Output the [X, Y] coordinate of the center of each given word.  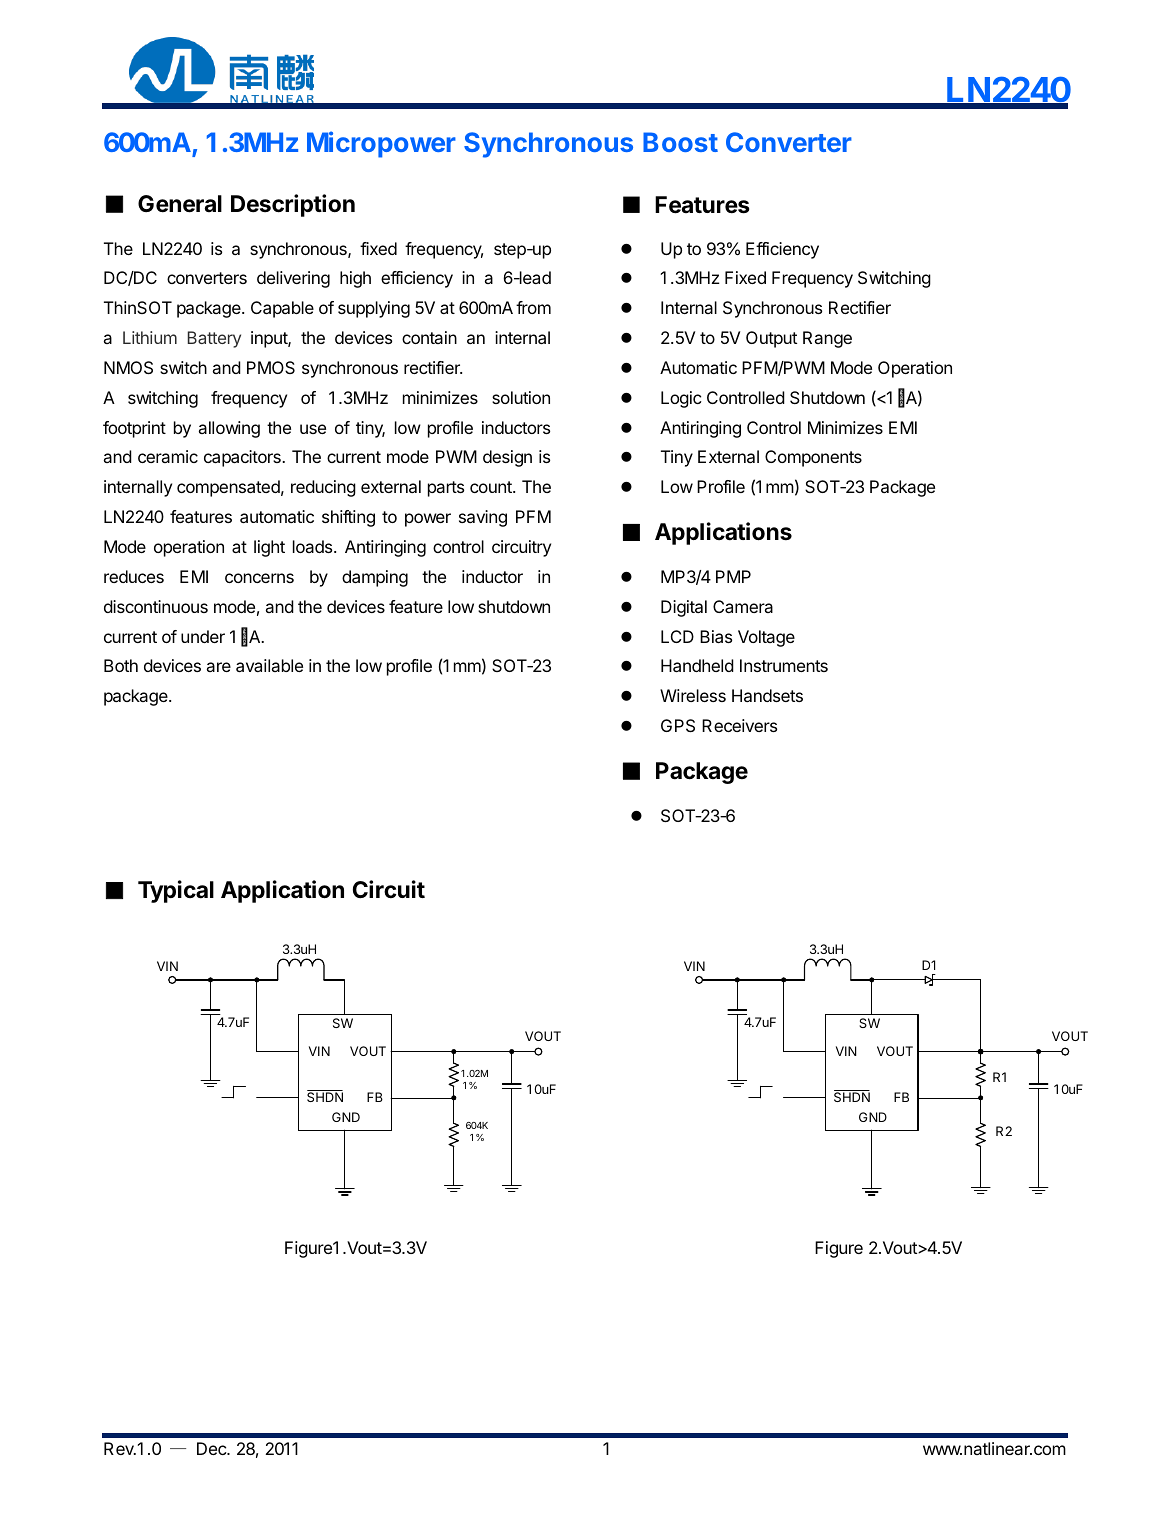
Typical [176, 891]
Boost [680, 142]
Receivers [739, 725]
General [180, 204]
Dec [212, 1448]
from [533, 307]
